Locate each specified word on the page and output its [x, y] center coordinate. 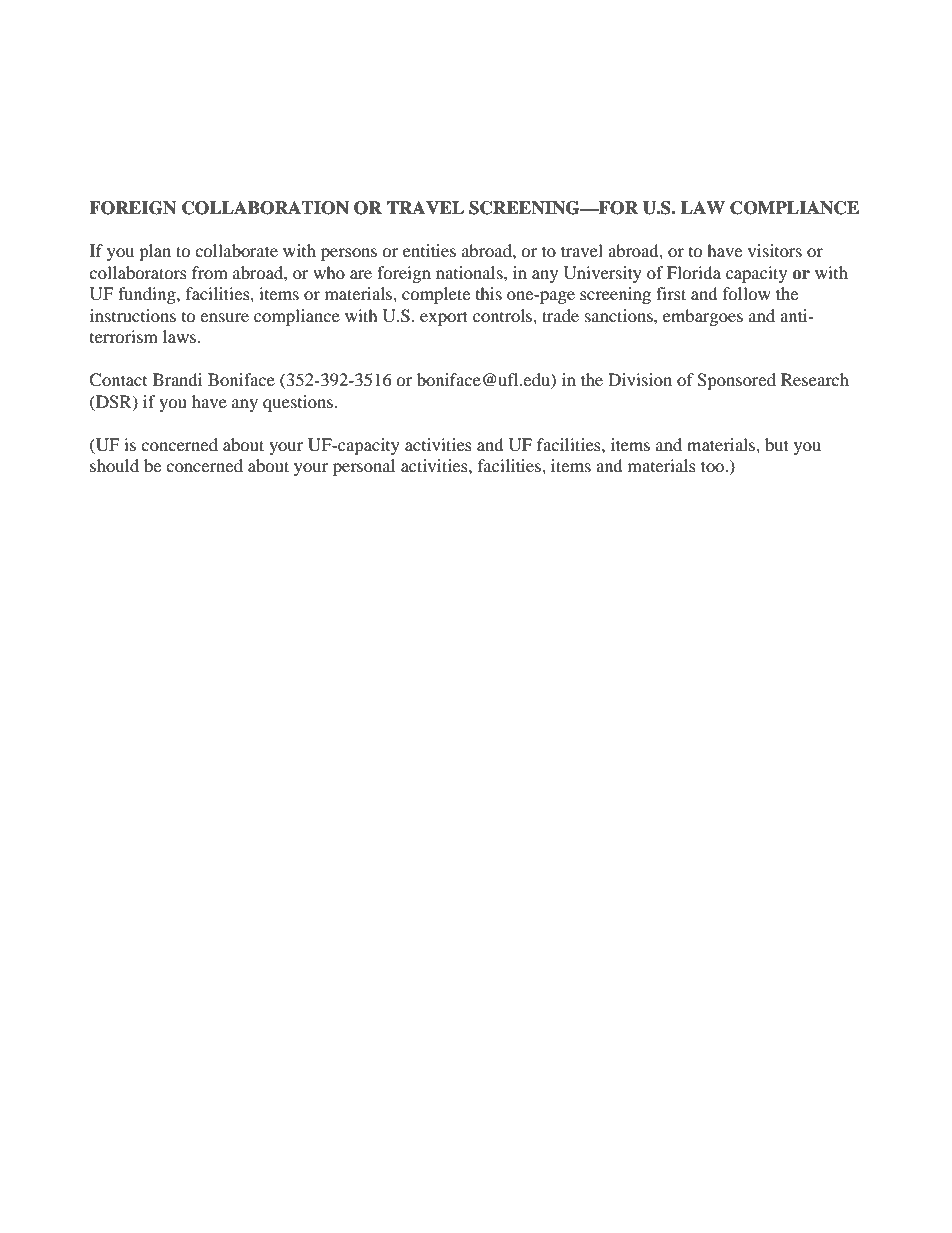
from [210, 272]
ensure [224, 317]
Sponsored [736, 381]
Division [640, 379]
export [444, 318]
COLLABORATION [265, 208]
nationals [470, 272]
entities [429, 250]
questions [299, 403]
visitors [775, 250]
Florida [694, 272]
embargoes [703, 317]
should [114, 465]
